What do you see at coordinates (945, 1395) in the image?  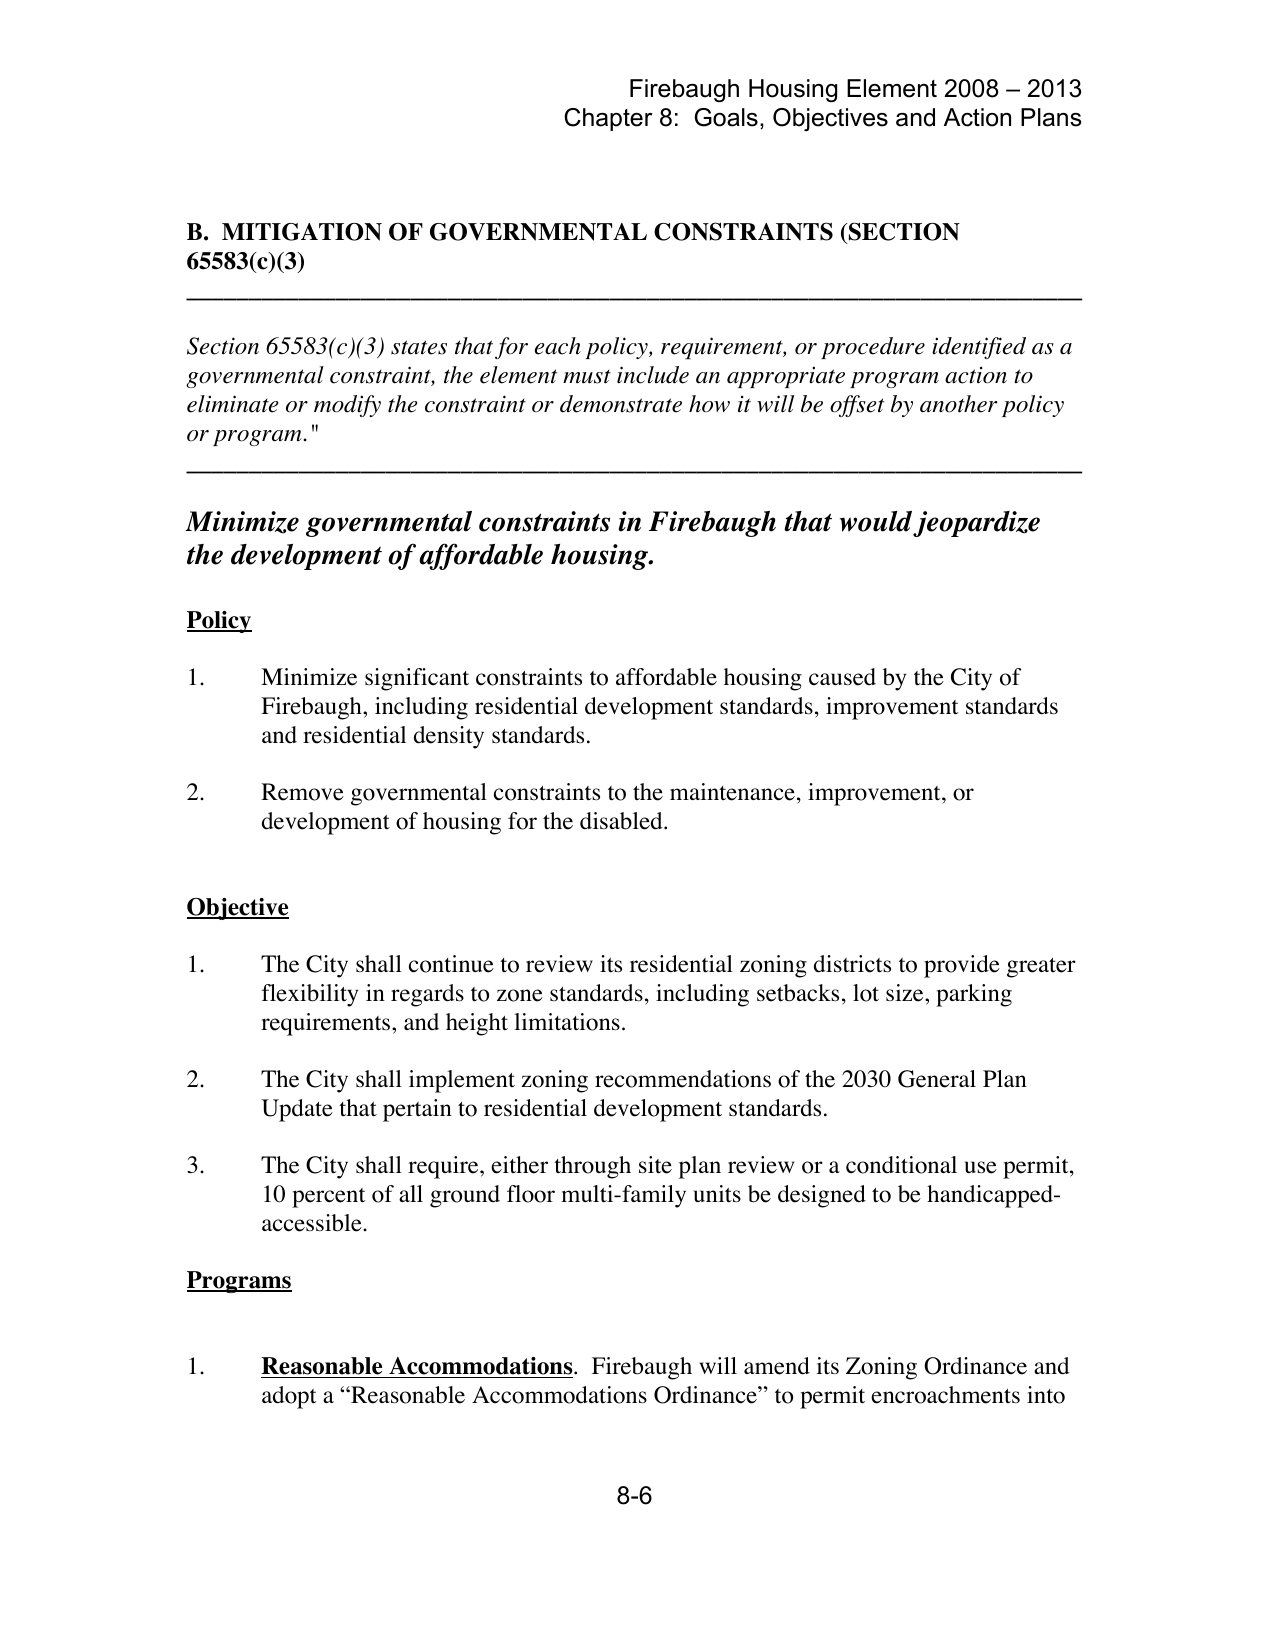 I see `encroachments` at bounding box center [945, 1395].
